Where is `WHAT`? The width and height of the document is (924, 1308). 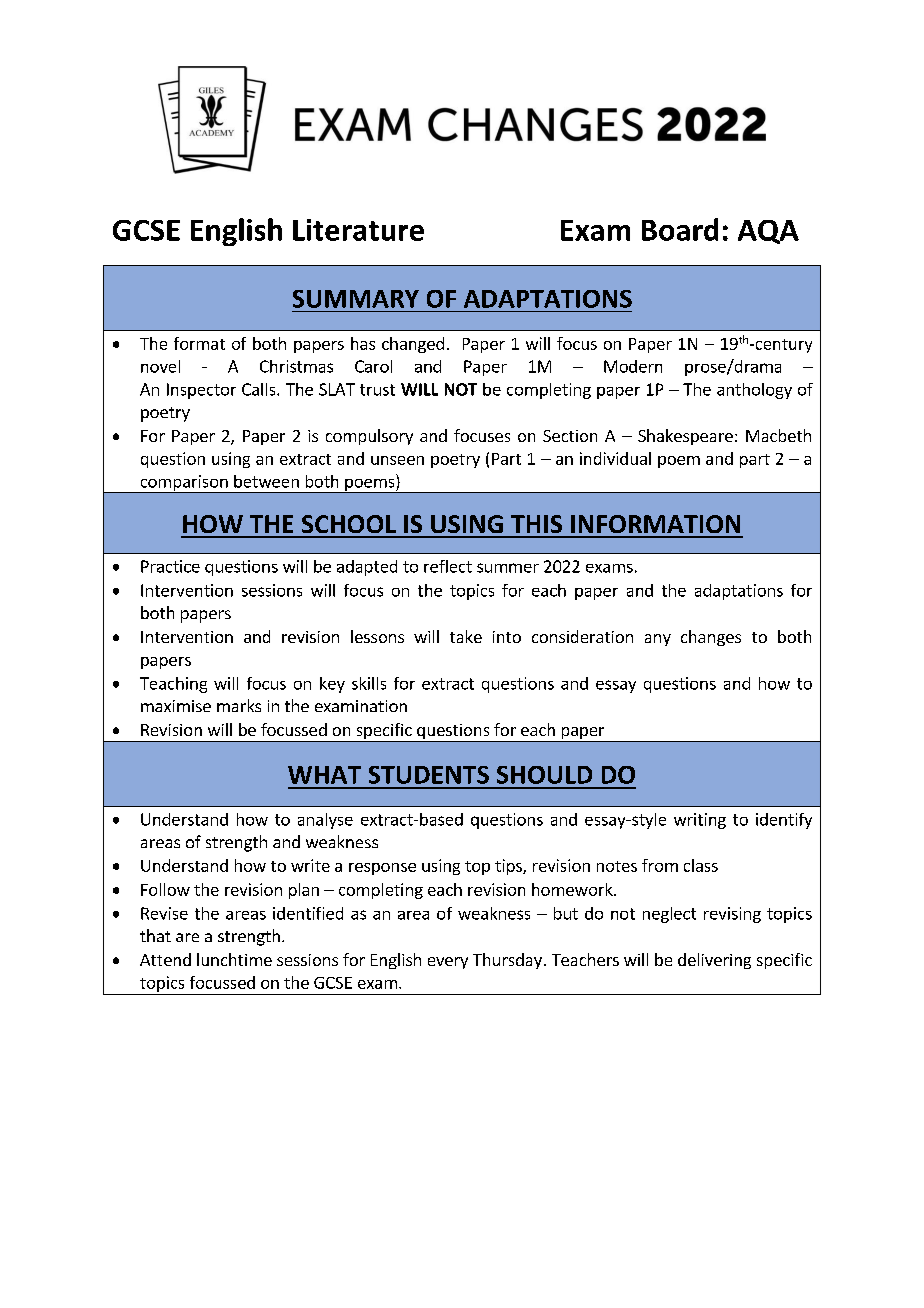
WHAT is located at coordinates (324, 775).
